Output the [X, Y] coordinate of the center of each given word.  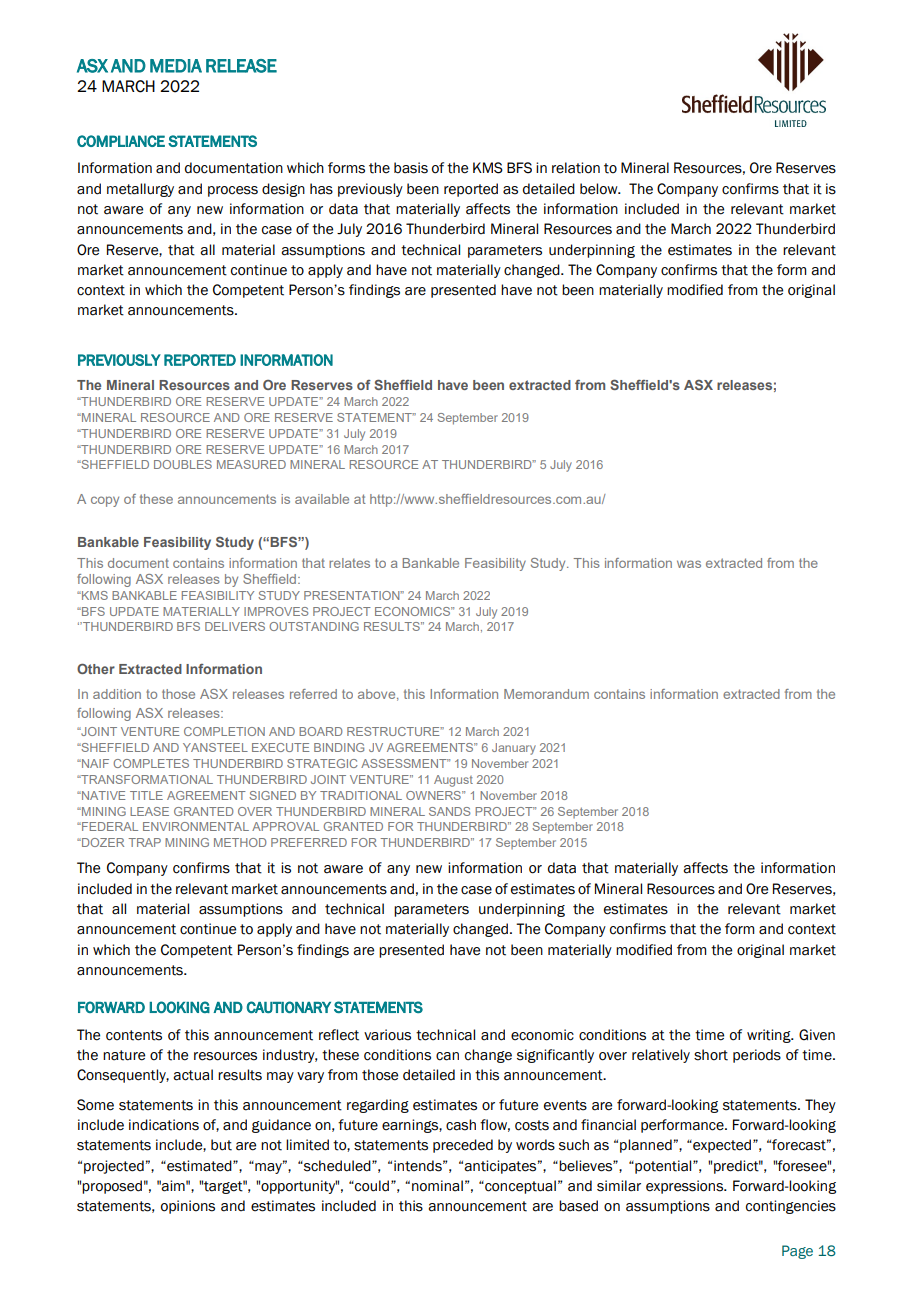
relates [349, 563]
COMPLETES [151, 763]
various [387, 1035]
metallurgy [140, 190]
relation [576, 168]
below [600, 189]
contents [134, 1035]
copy [105, 501]
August [453, 781]
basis [411, 168]
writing [770, 1036]
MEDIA [176, 66]
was [689, 564]
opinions [188, 1207]
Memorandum [546, 694]
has [321, 189]
